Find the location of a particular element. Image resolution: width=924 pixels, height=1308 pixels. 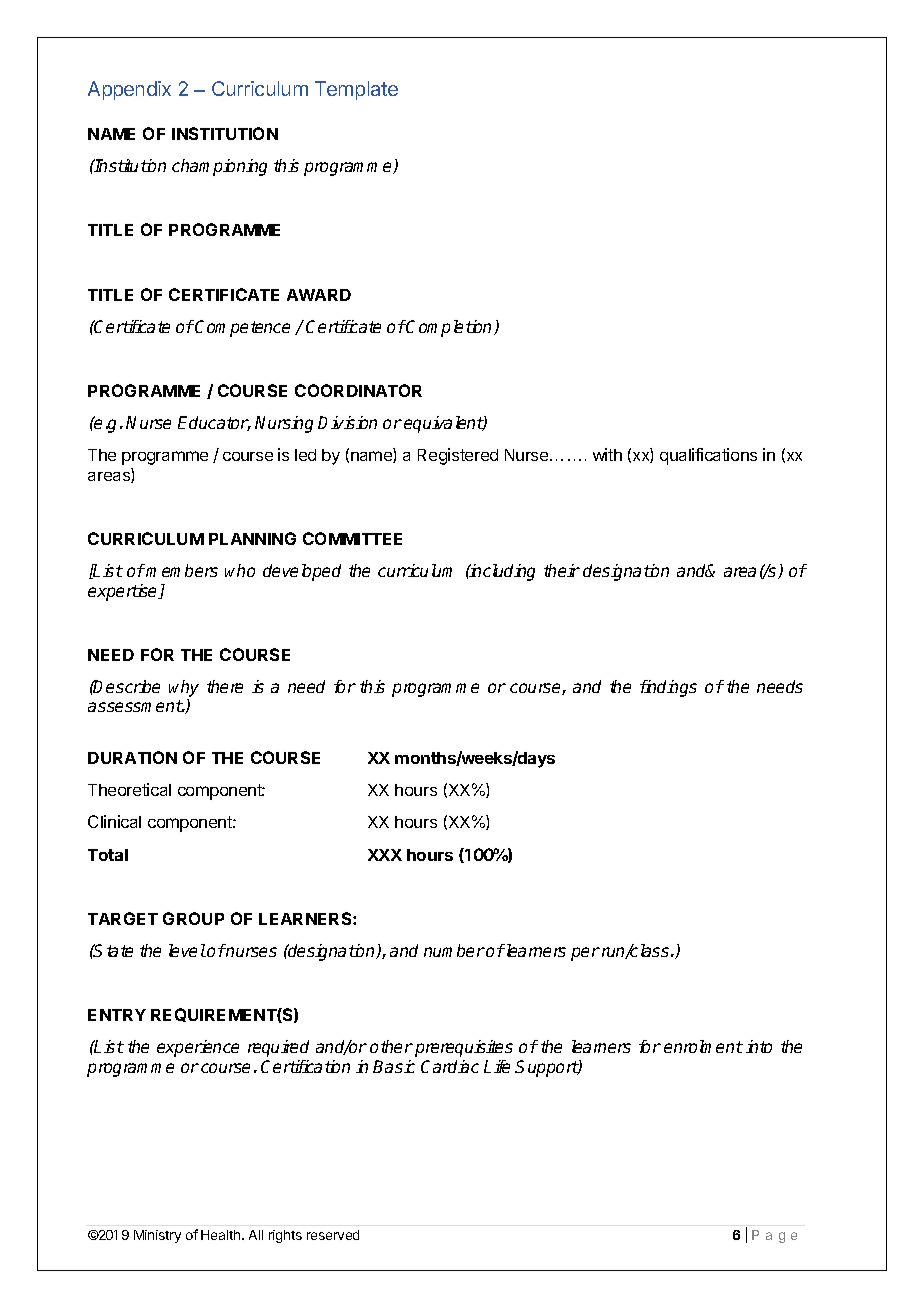

COMMITTEE is located at coordinates (352, 538).
